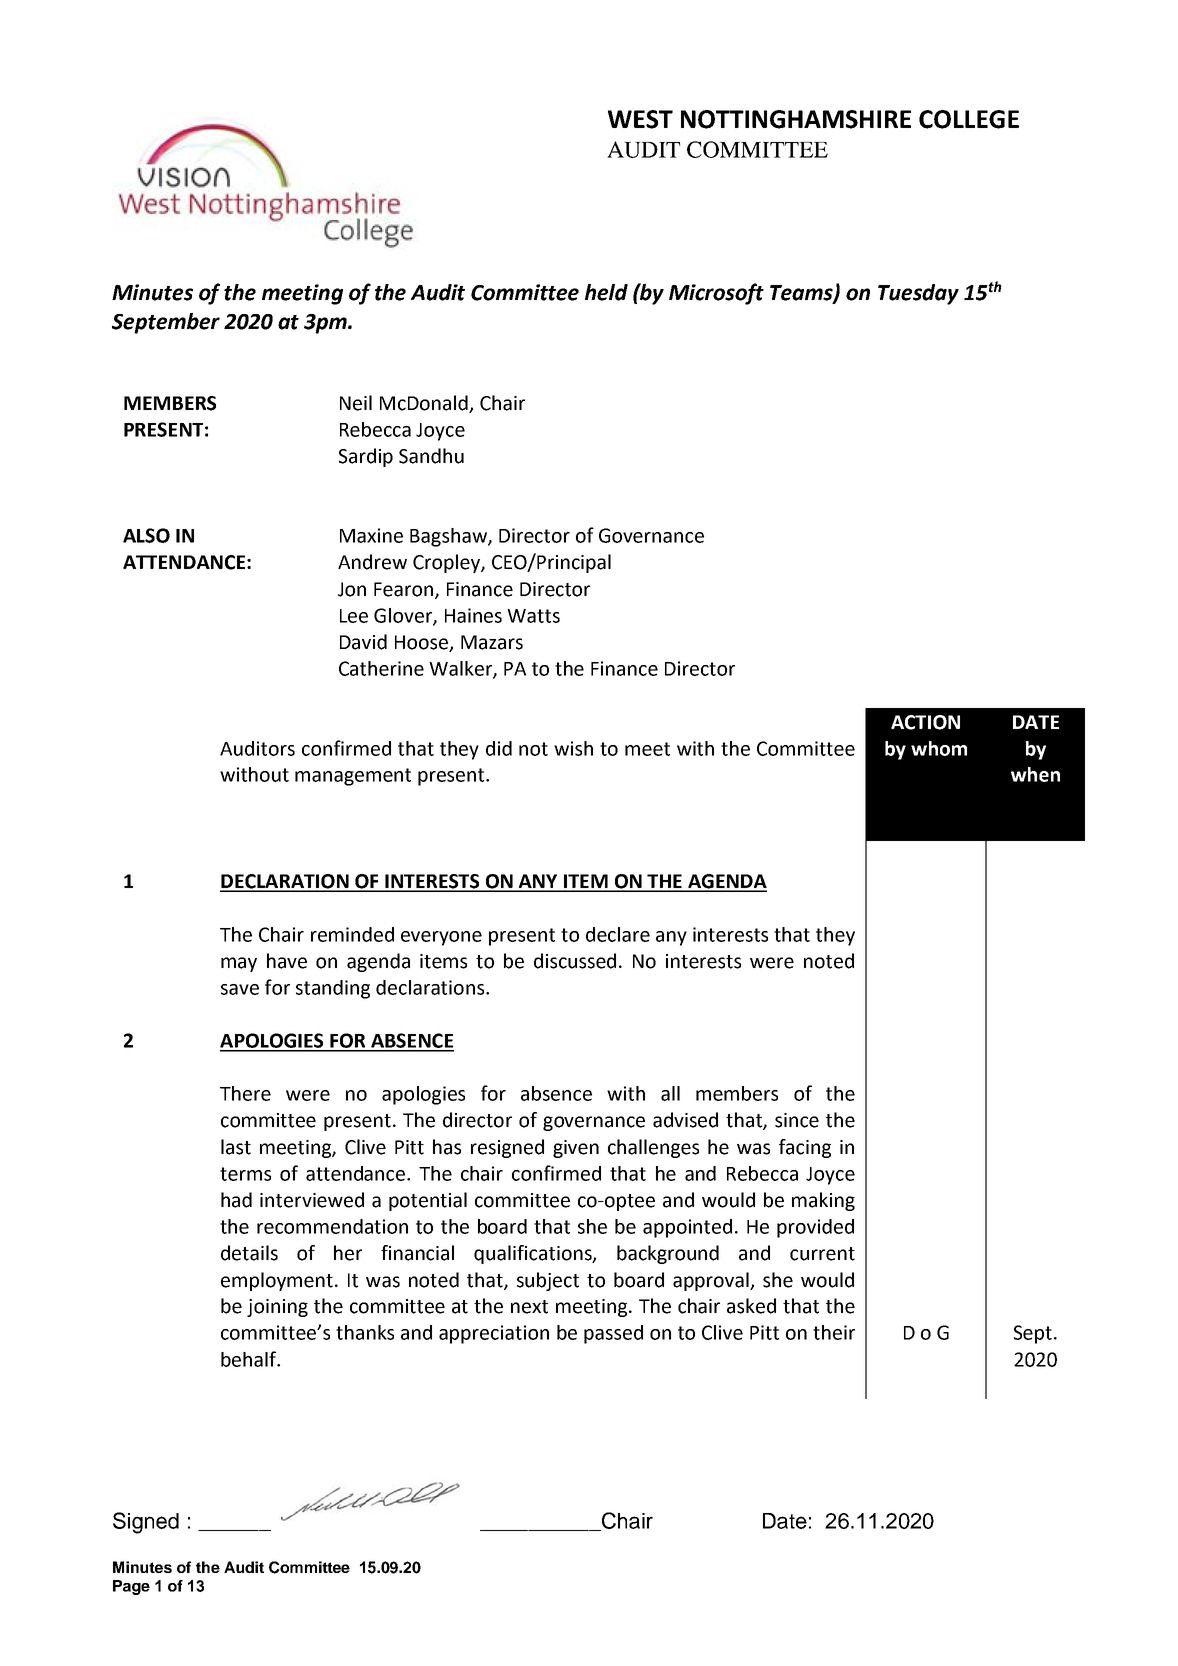 This screenshot has height=1666, width=1178. What do you see at coordinates (576, 1149) in the screenshot?
I see `given` at bounding box center [576, 1149].
